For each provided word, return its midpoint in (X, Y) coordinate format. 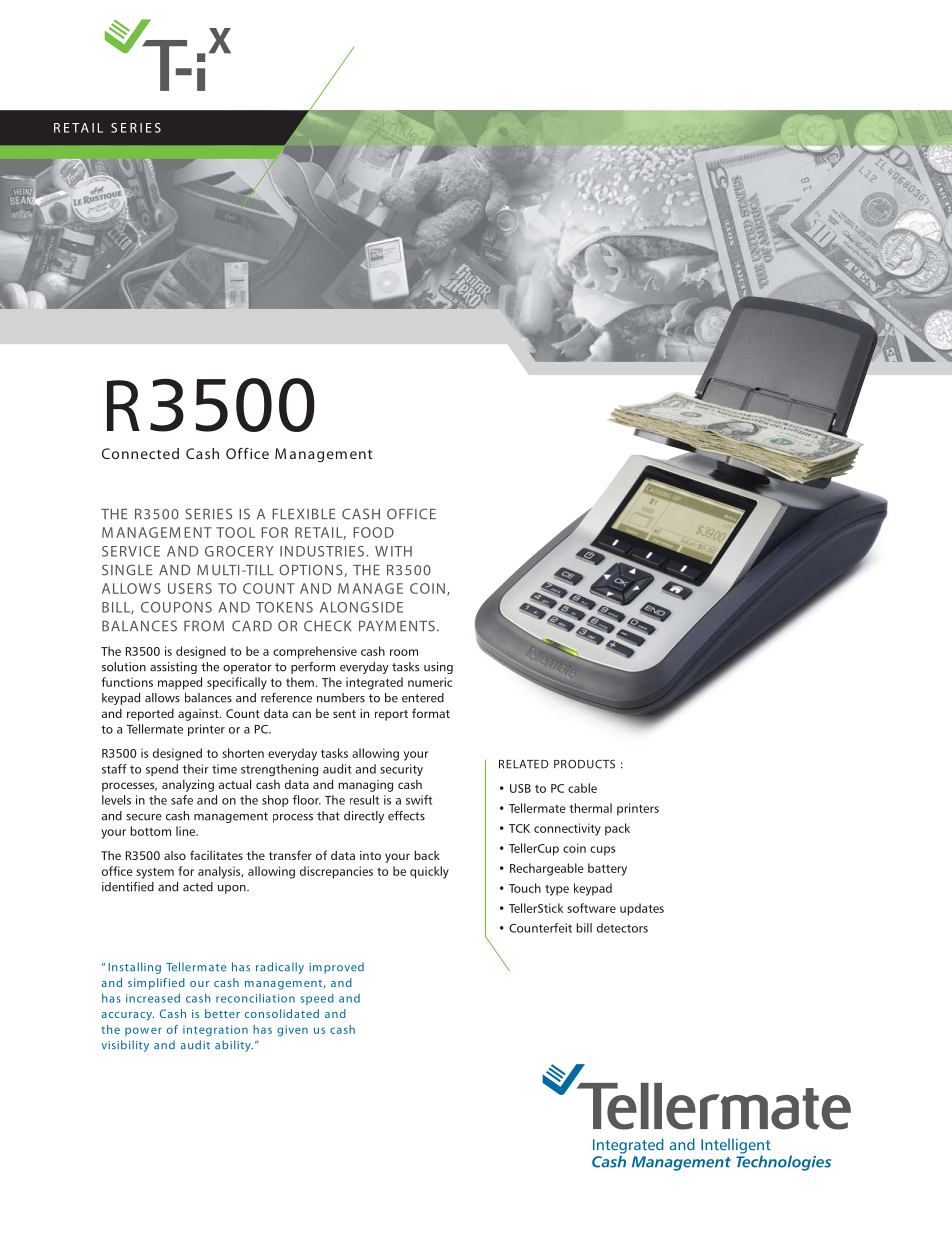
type (557, 890)
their (196, 769)
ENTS (417, 626)
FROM (204, 626)
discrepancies (336, 872)
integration (215, 1031)
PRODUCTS (584, 764)
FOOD (373, 532)
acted (198, 887)
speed (317, 999)
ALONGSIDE (361, 607)
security (401, 770)
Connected (140, 453)
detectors (622, 928)
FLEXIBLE (303, 514)
